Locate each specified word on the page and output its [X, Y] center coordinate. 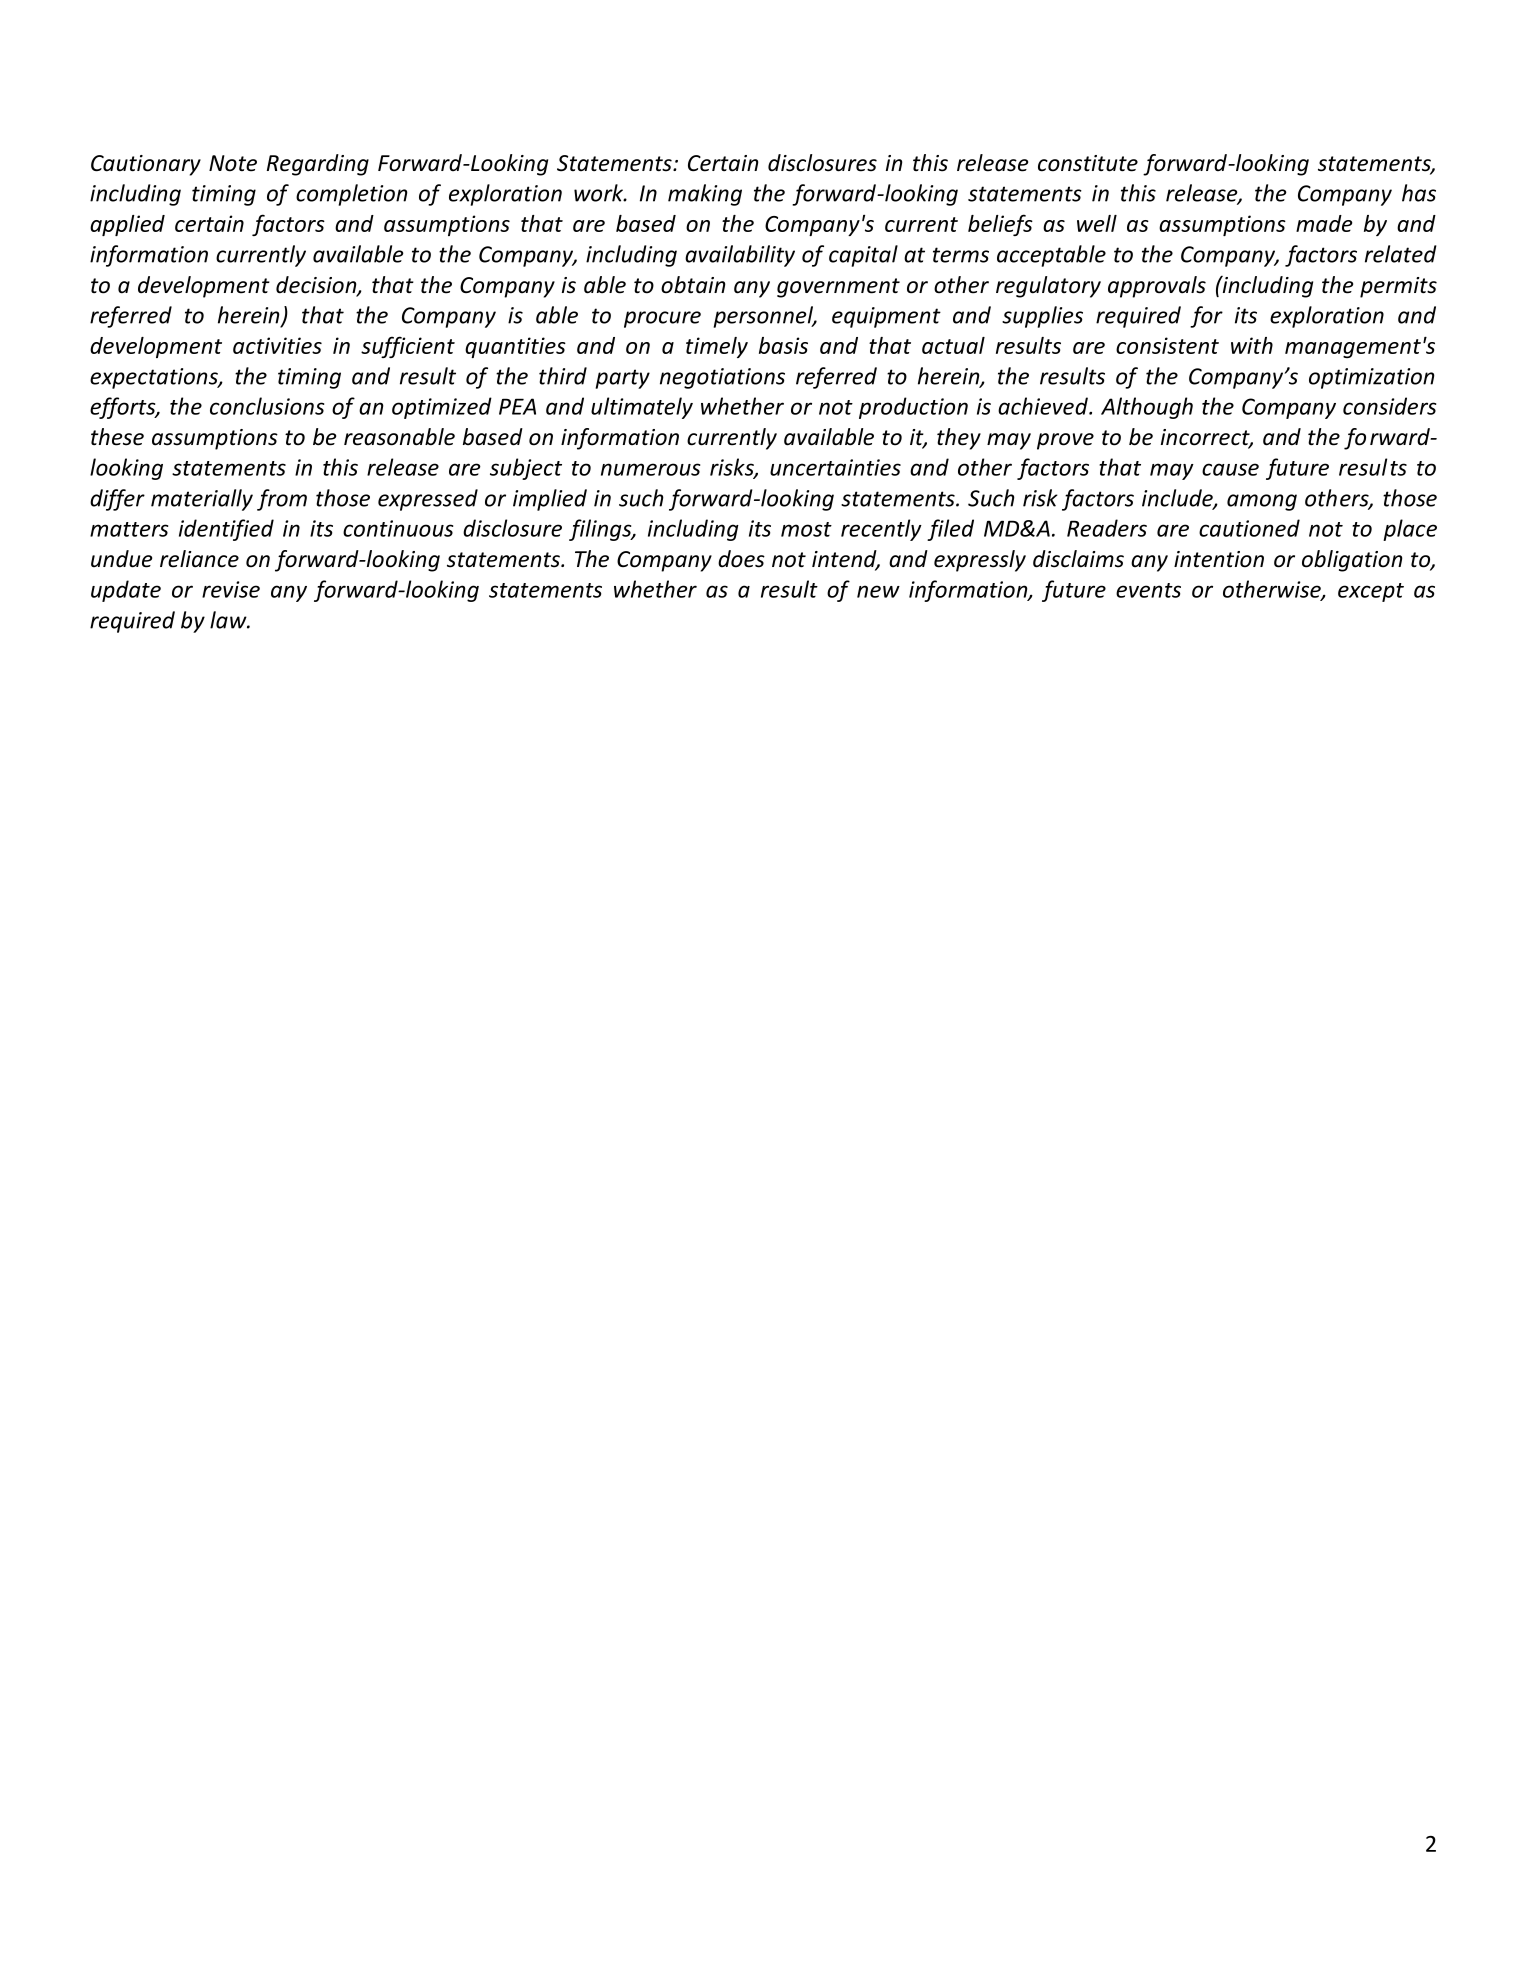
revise [231, 589]
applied [127, 225]
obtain [693, 285]
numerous [650, 469]
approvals [1157, 287]
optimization [1372, 378]
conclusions [267, 406]
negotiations [722, 378]
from [282, 500]
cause [1230, 469]
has [1419, 193]
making [705, 195]
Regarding [318, 165]
